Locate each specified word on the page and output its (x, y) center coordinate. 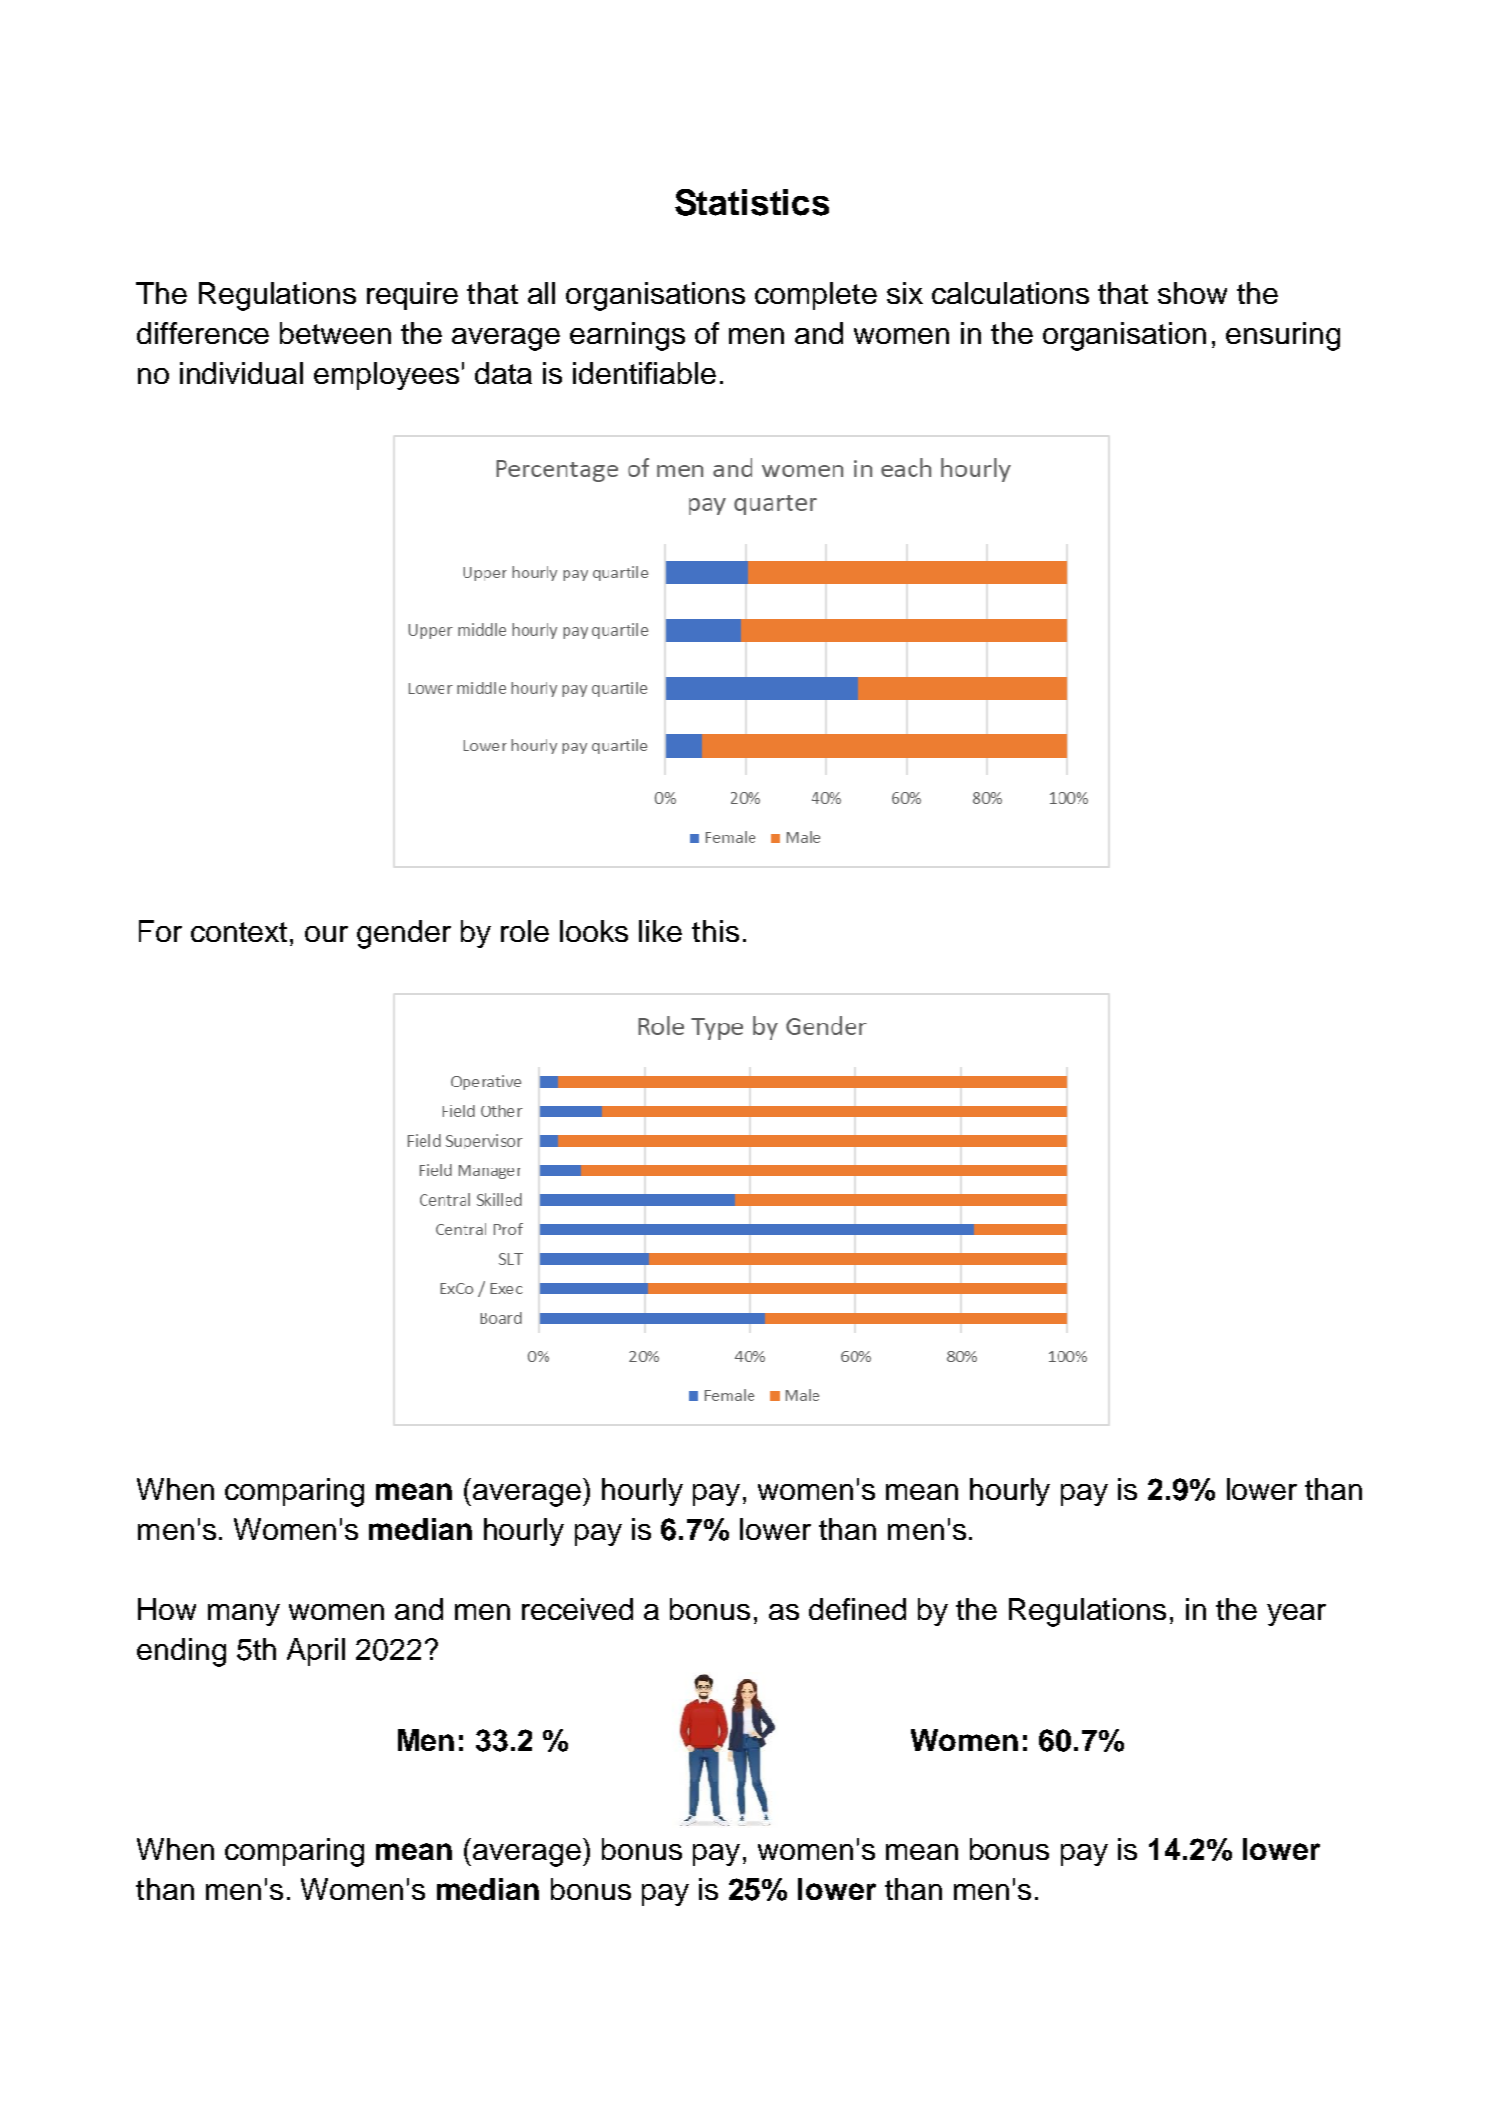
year (1296, 1615)
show (1192, 293)
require (412, 296)
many (244, 1615)
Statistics (752, 202)
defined (857, 1609)
